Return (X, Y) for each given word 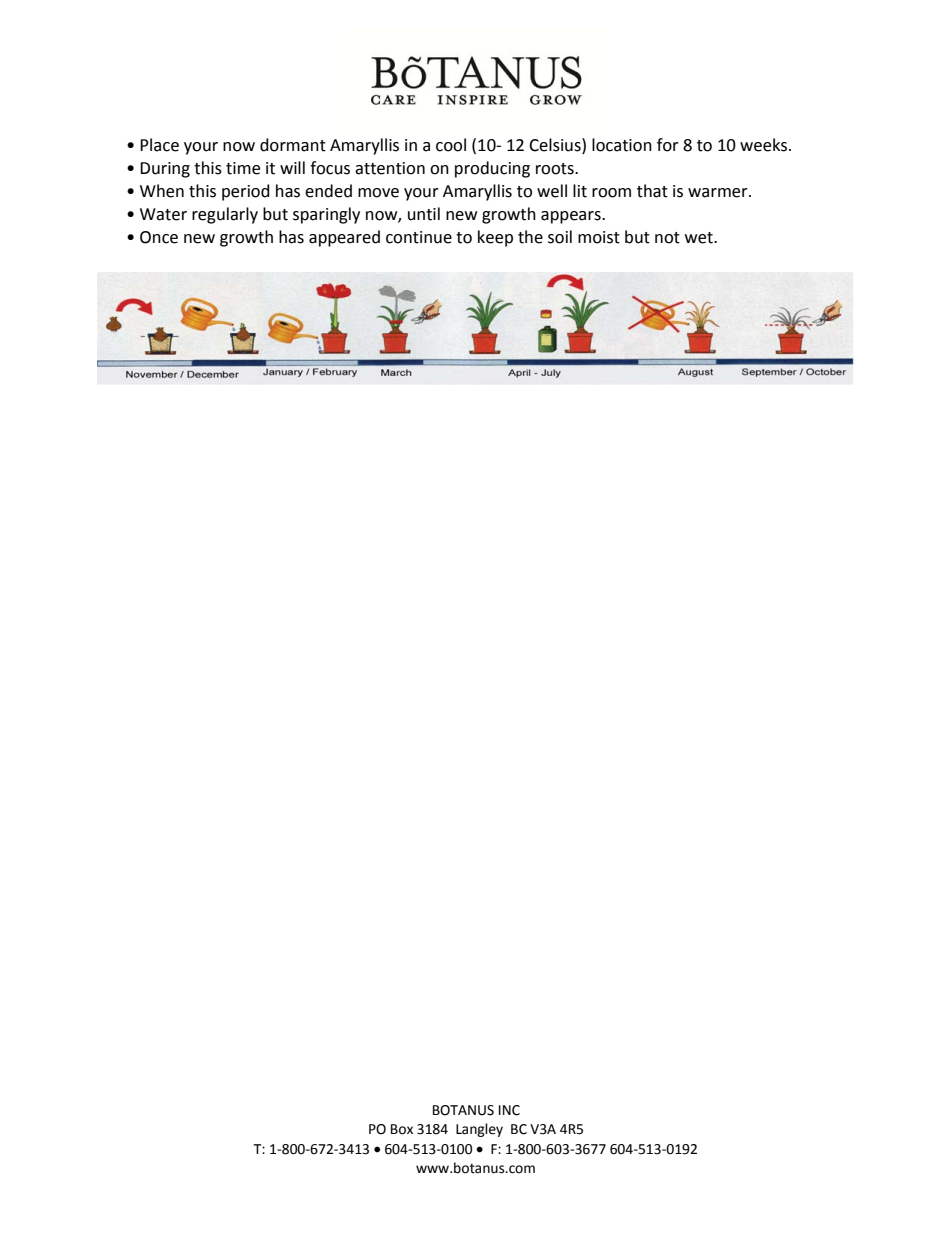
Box (402, 1129)
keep (495, 238)
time (243, 168)
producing (492, 169)
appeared (344, 238)
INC (509, 1110)
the (530, 237)
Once (159, 237)
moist (599, 237)
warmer (719, 193)
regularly (225, 215)
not (667, 238)
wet (700, 238)
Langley (479, 1130)
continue (419, 237)
